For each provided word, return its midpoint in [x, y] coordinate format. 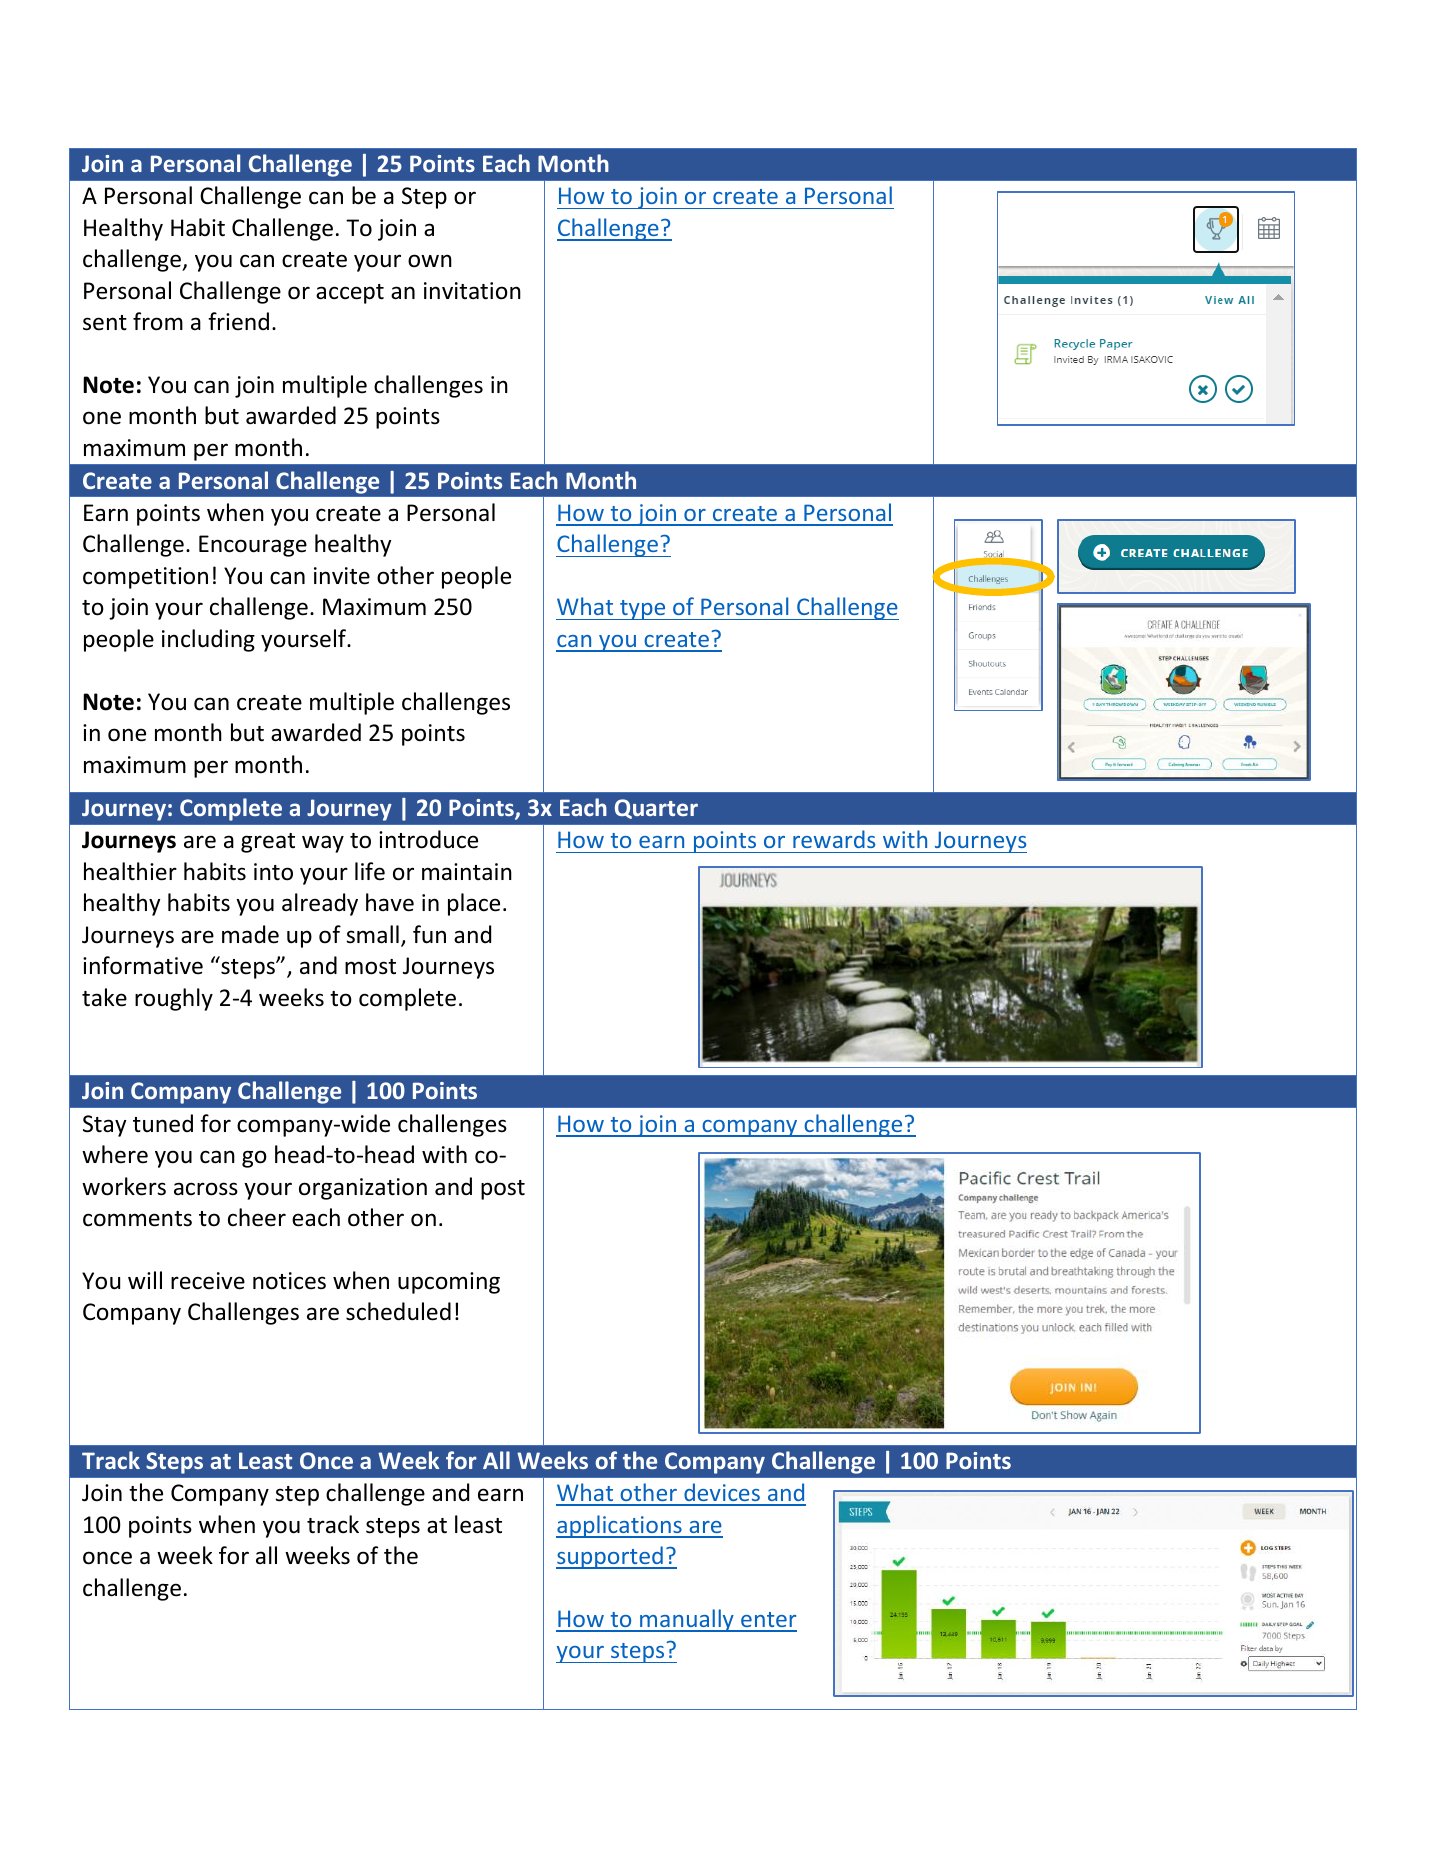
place [474, 904]
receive [208, 1281]
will [145, 1280]
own [430, 261]
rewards [834, 839]
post [503, 1190]
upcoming [449, 1283]
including [208, 640]
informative [143, 965]
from [158, 321]
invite [342, 576]
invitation [472, 291]
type [643, 610]
